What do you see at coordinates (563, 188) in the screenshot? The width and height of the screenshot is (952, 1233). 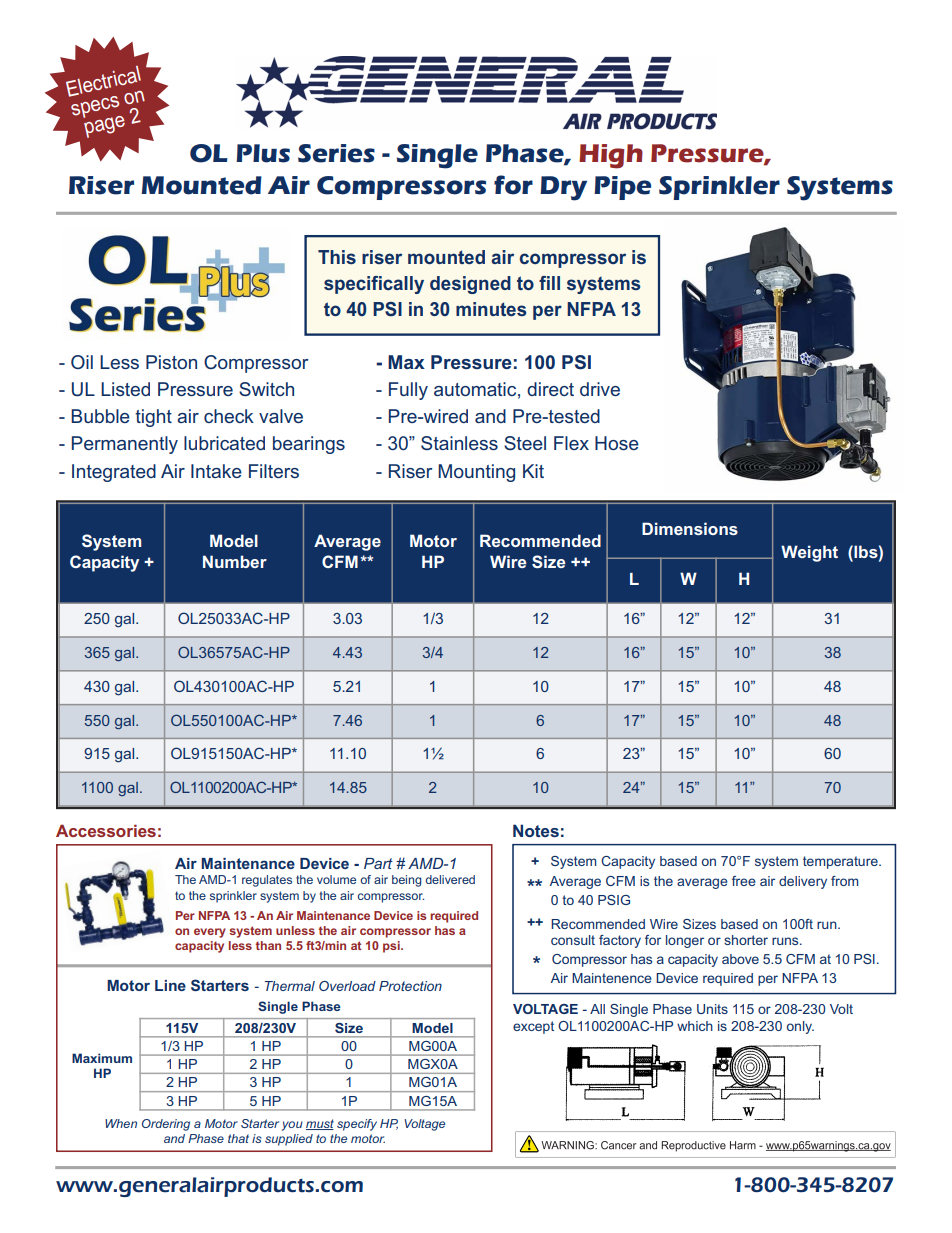 I see `Dry` at bounding box center [563, 188].
